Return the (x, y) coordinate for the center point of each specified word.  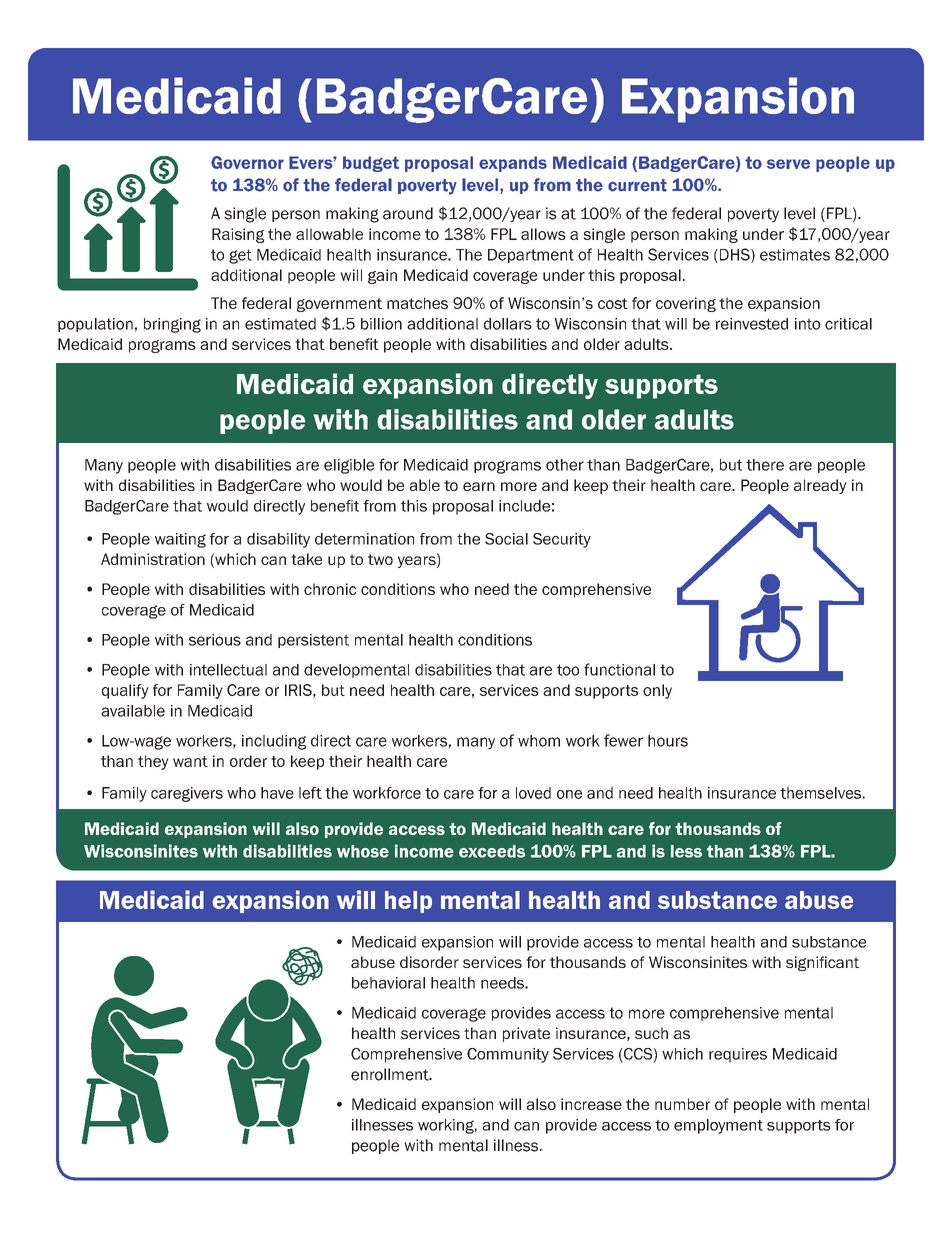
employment (718, 1126)
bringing (172, 325)
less (686, 851)
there (765, 465)
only (657, 691)
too (568, 670)
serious (215, 640)
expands (513, 164)
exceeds (492, 851)
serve (788, 164)
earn (479, 486)
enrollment (391, 1074)
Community (508, 1055)
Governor (247, 162)
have (277, 793)
